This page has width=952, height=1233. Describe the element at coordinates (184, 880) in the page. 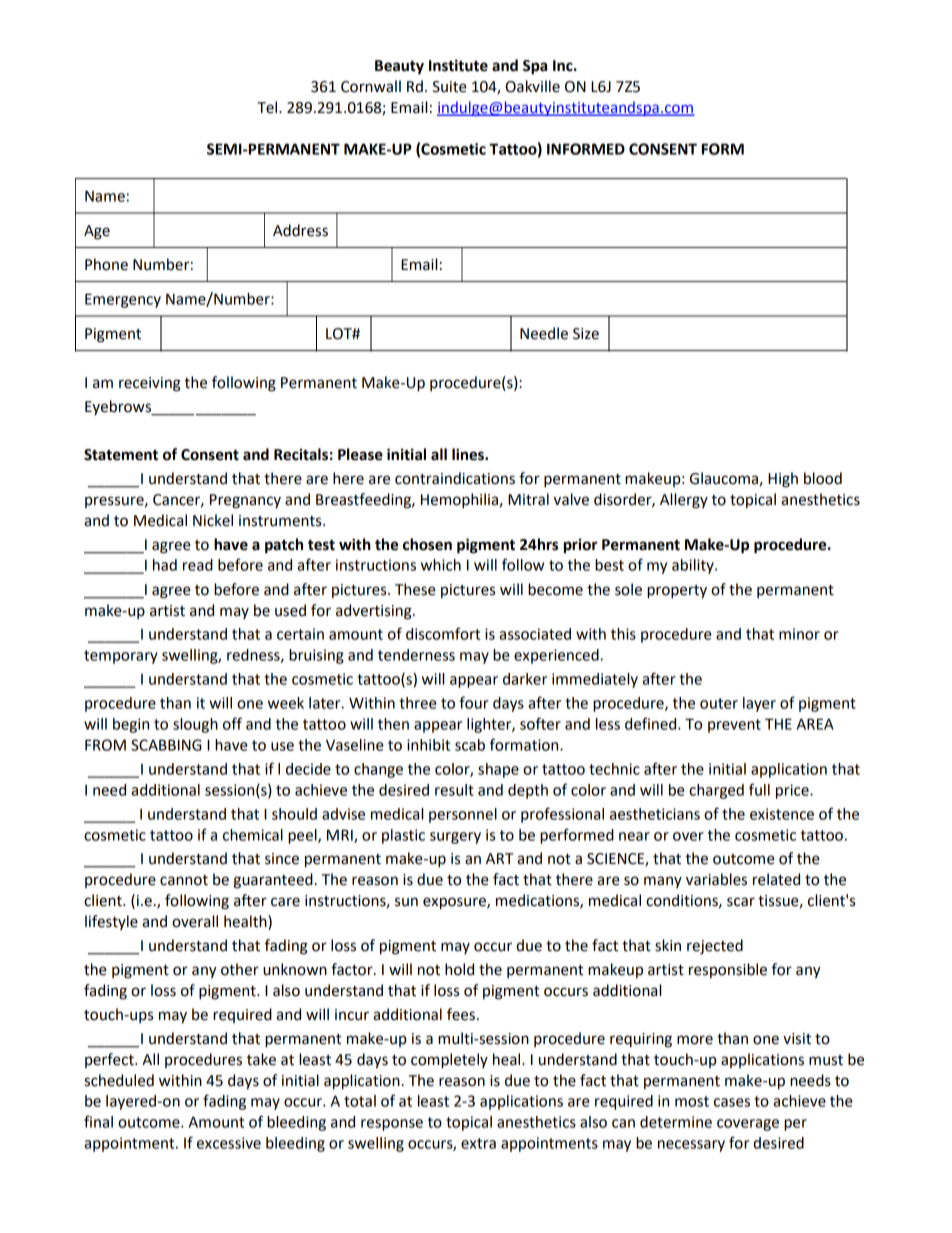

I see `cannot` at that location.
